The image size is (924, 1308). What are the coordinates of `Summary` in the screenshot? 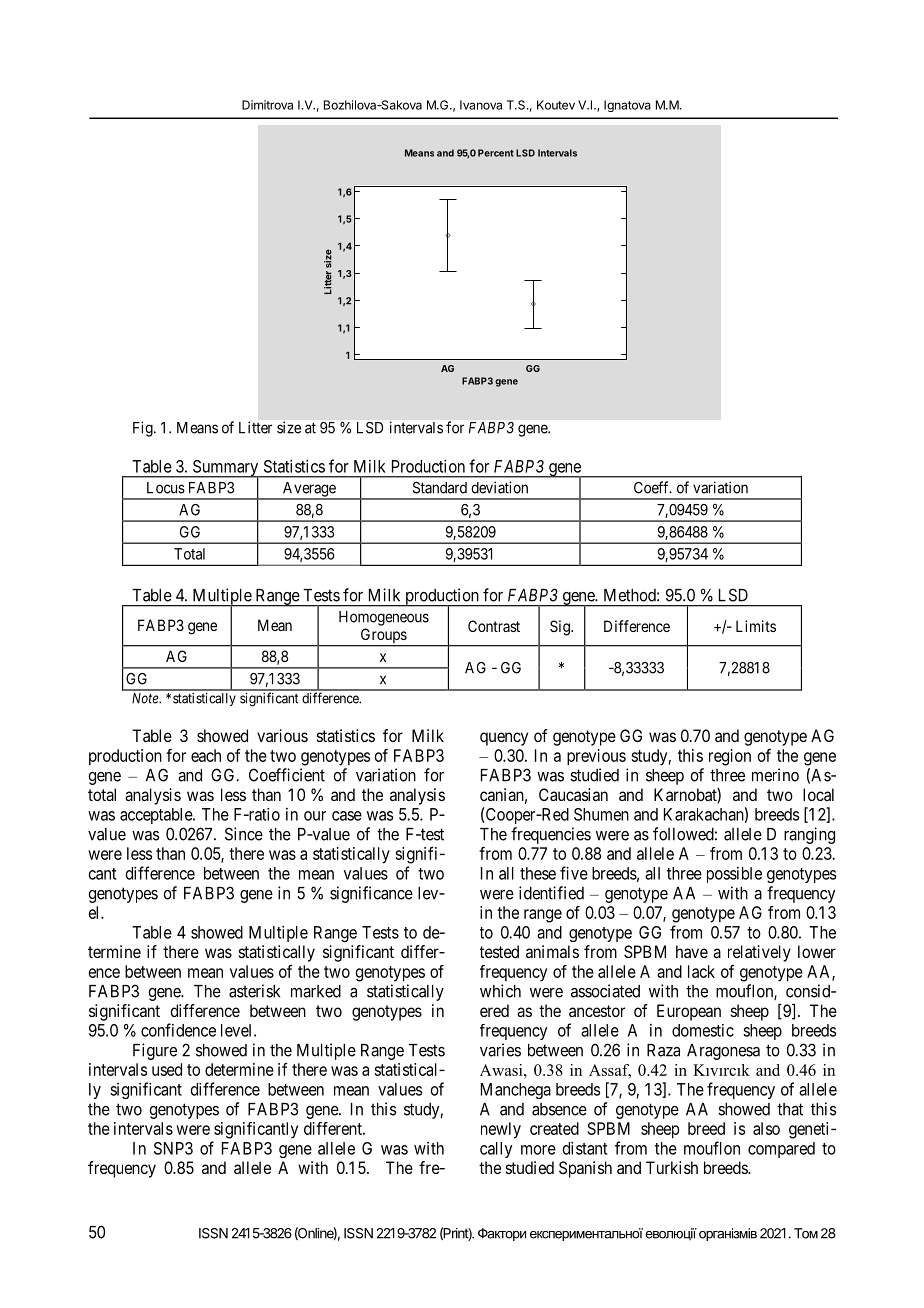 It's located at (225, 469).
